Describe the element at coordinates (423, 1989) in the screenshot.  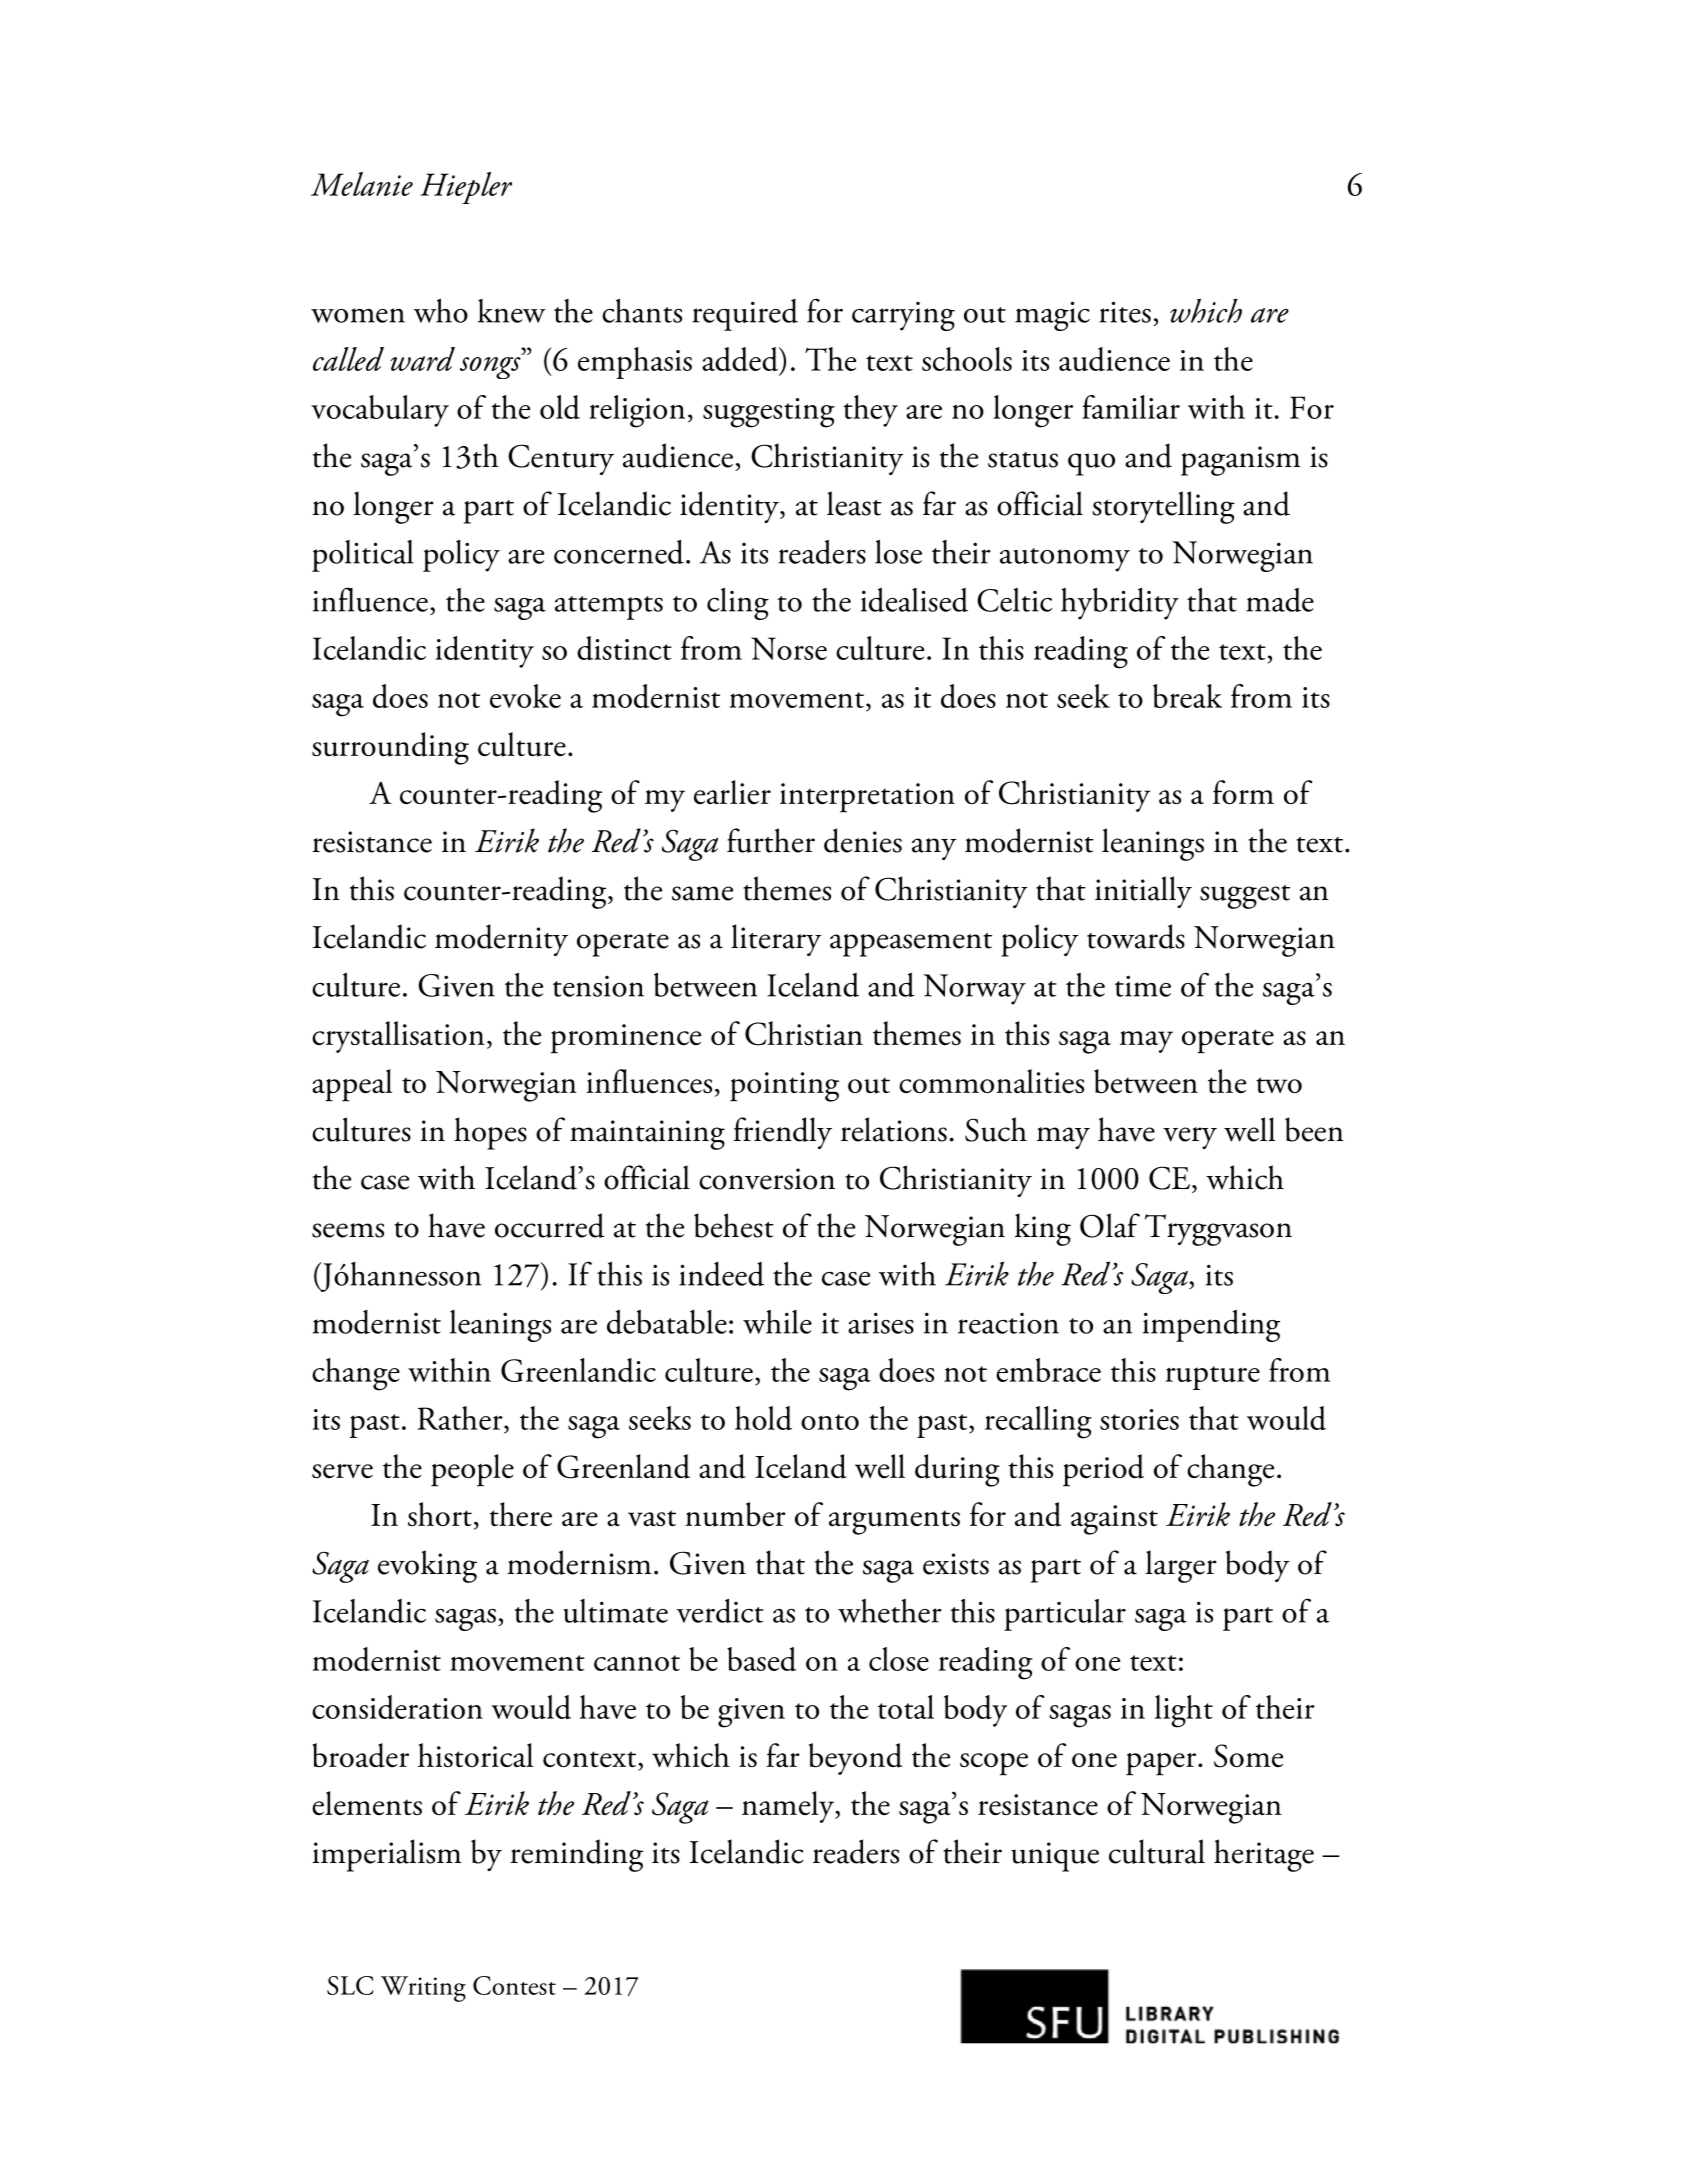
I see `Writing` at that location.
